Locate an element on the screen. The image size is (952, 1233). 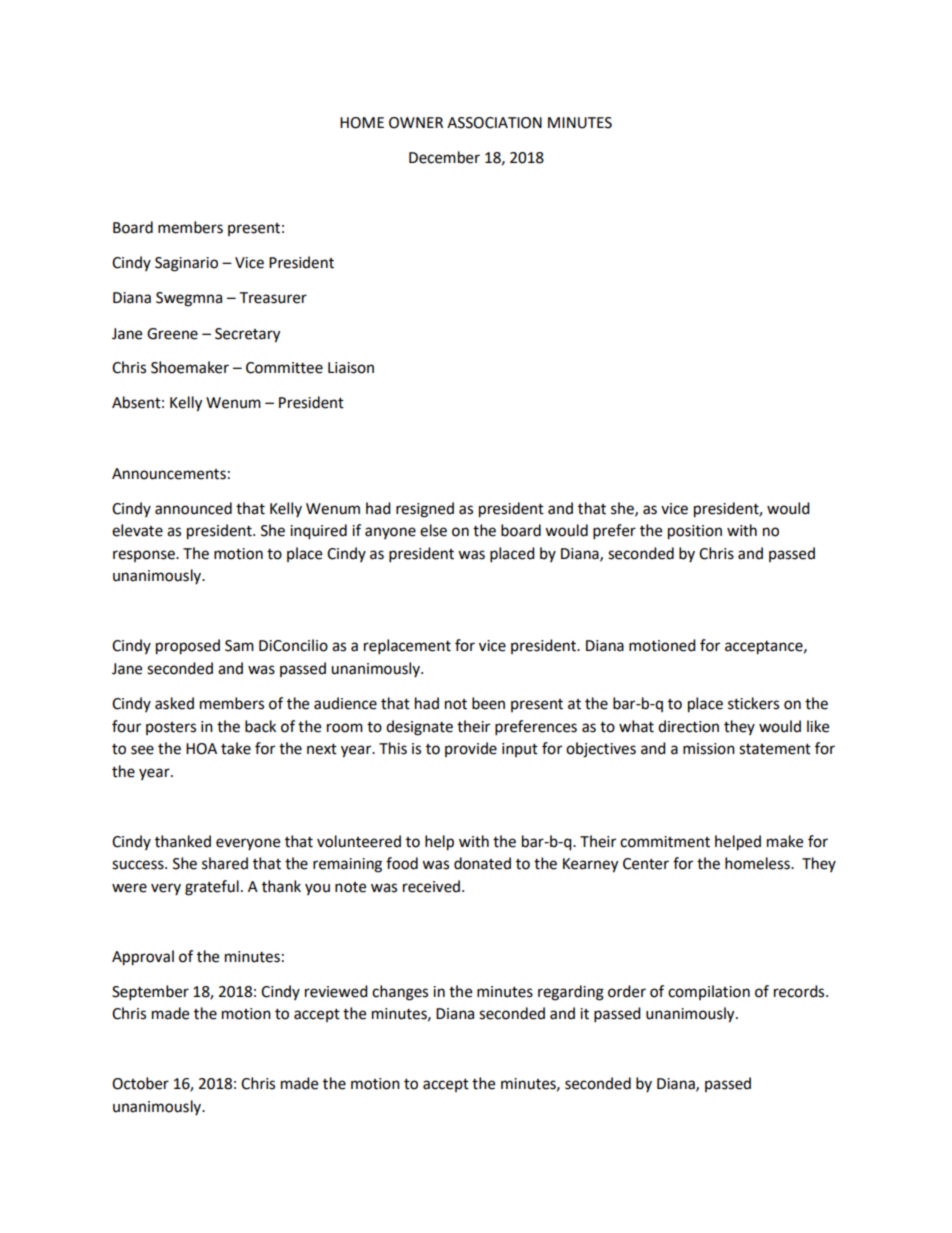
else is located at coordinates (433, 530).
